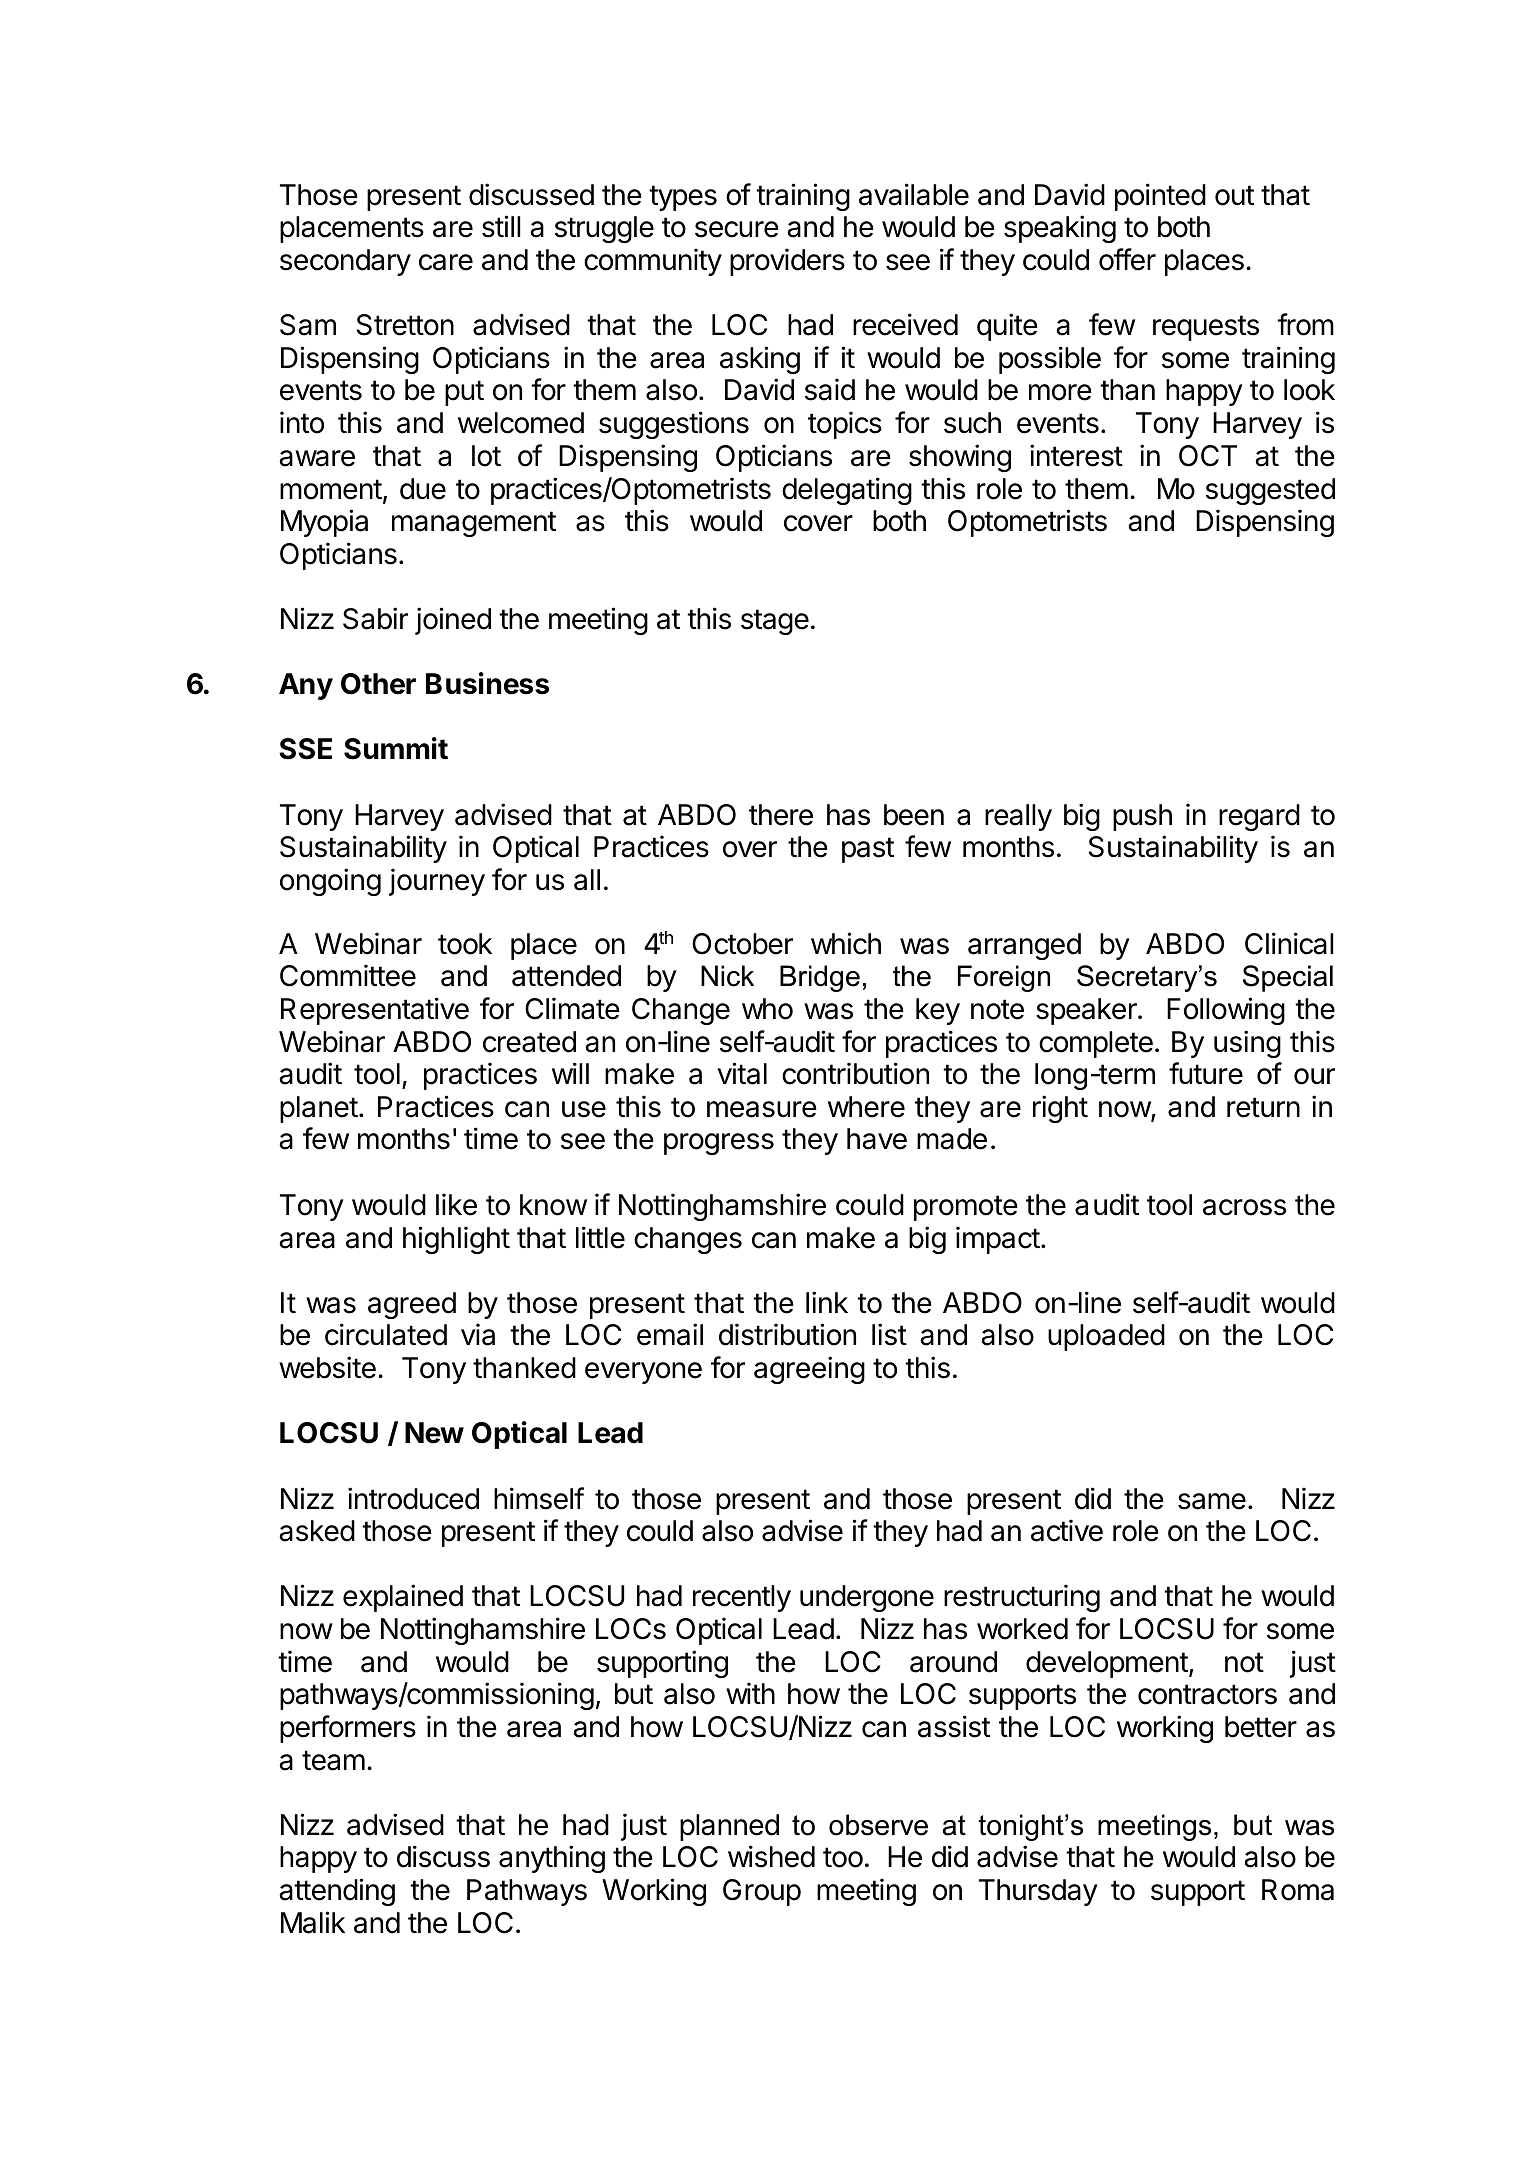  Describe the element at coordinates (1127, 259) in the screenshot. I see `offer` at that location.
